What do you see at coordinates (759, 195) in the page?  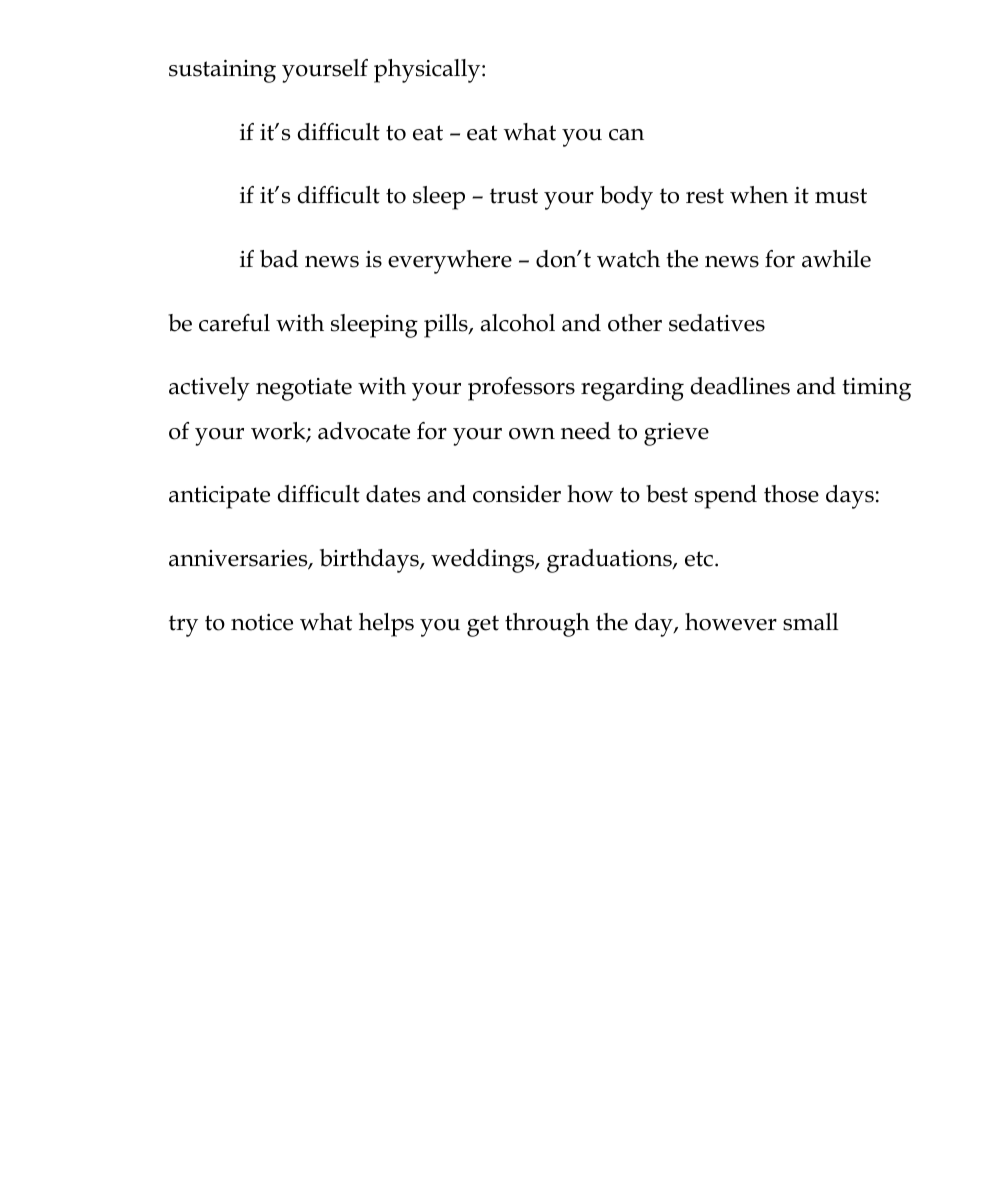 I see `when` at bounding box center [759, 195].
